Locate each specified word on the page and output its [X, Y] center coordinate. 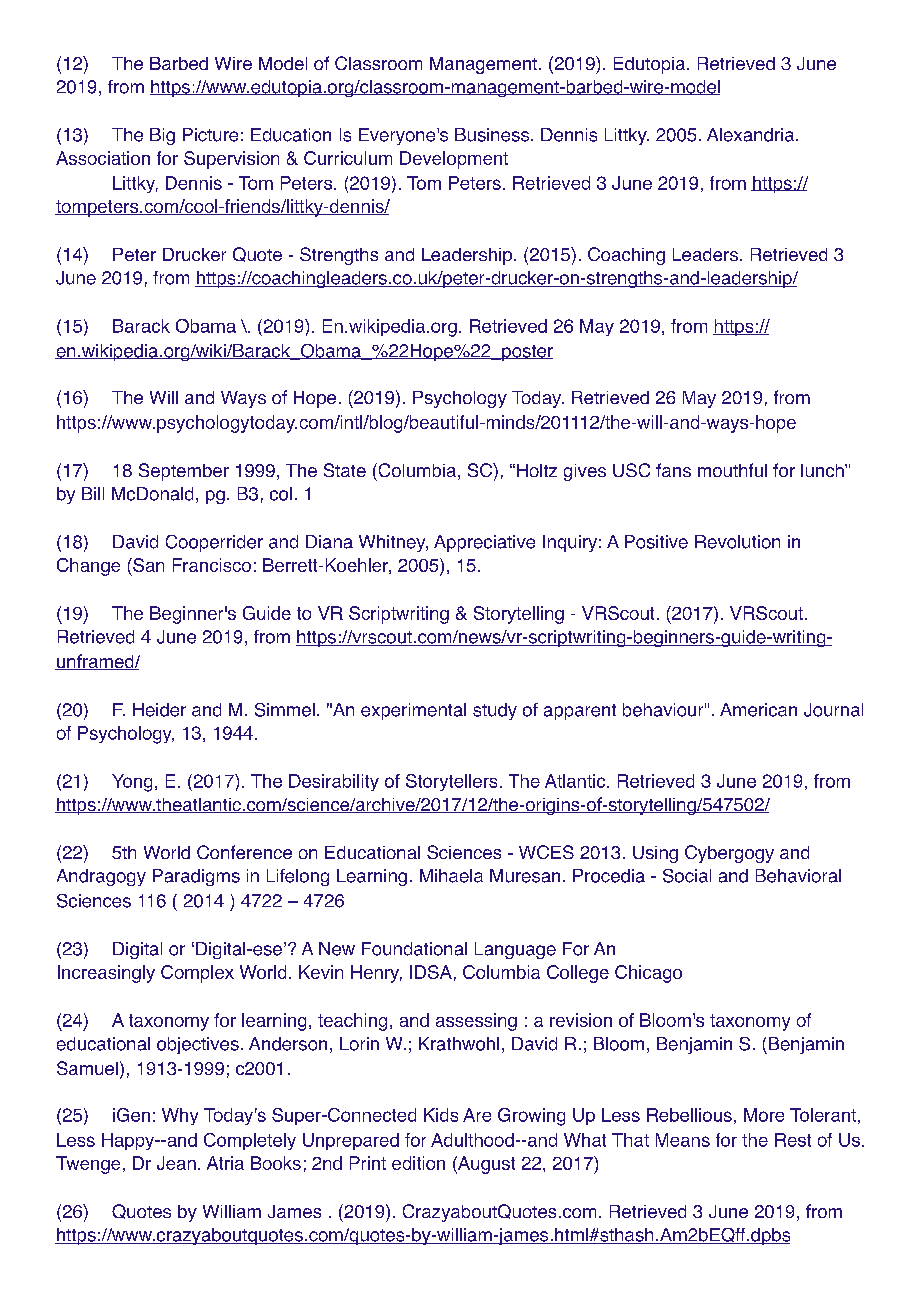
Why [180, 1116]
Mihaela [451, 876]
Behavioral [798, 876]
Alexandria [752, 135]
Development [454, 160]
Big [162, 136]
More [764, 1115]
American [758, 710]
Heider [159, 710]
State [345, 470]
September [184, 472]
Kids [441, 1115]
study [495, 711]
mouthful [732, 470]
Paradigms [196, 877]
